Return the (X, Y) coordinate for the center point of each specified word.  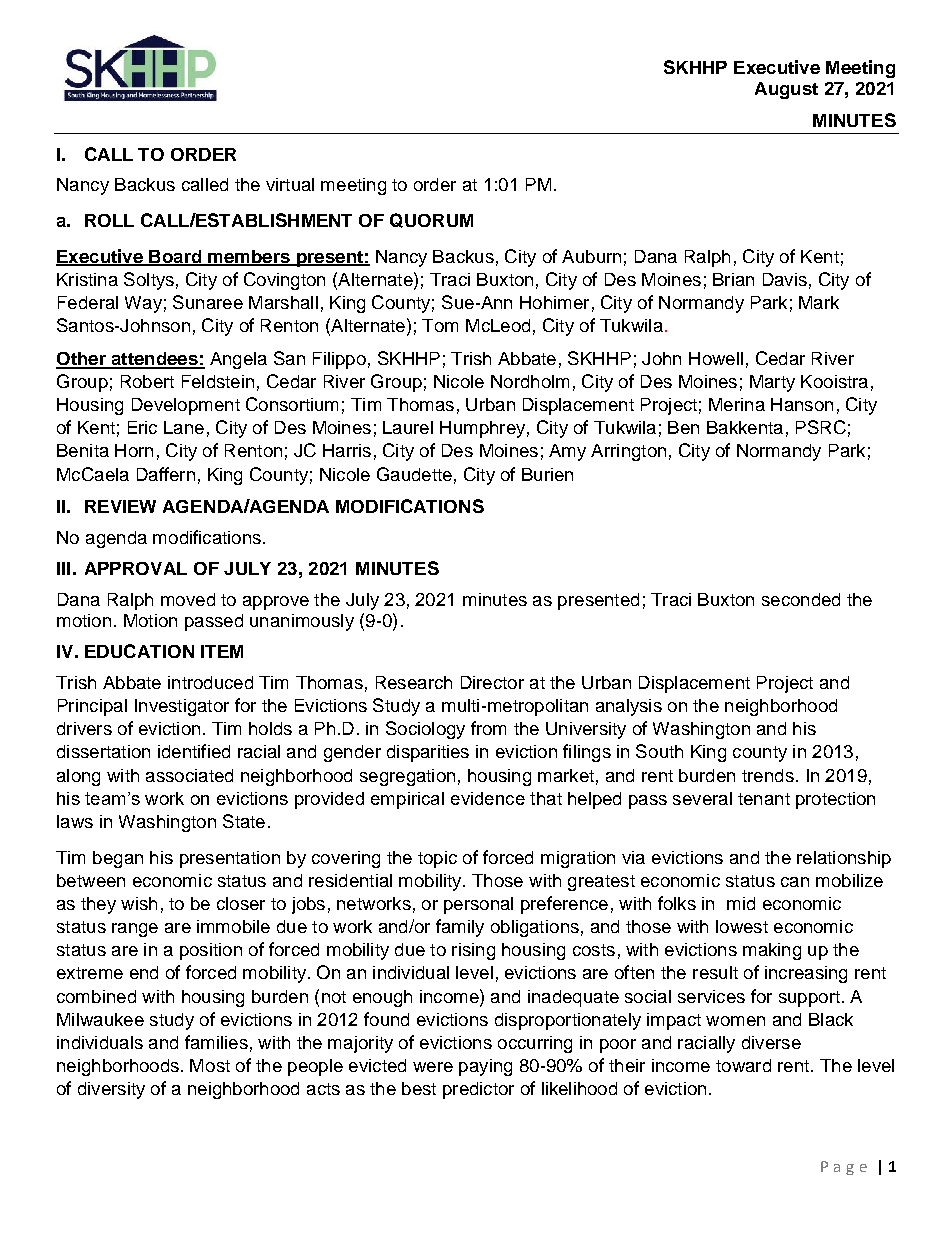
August (786, 90)
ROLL (109, 220)
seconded (801, 599)
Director (492, 682)
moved (188, 599)
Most (210, 1065)
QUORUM (431, 220)
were (433, 1067)
